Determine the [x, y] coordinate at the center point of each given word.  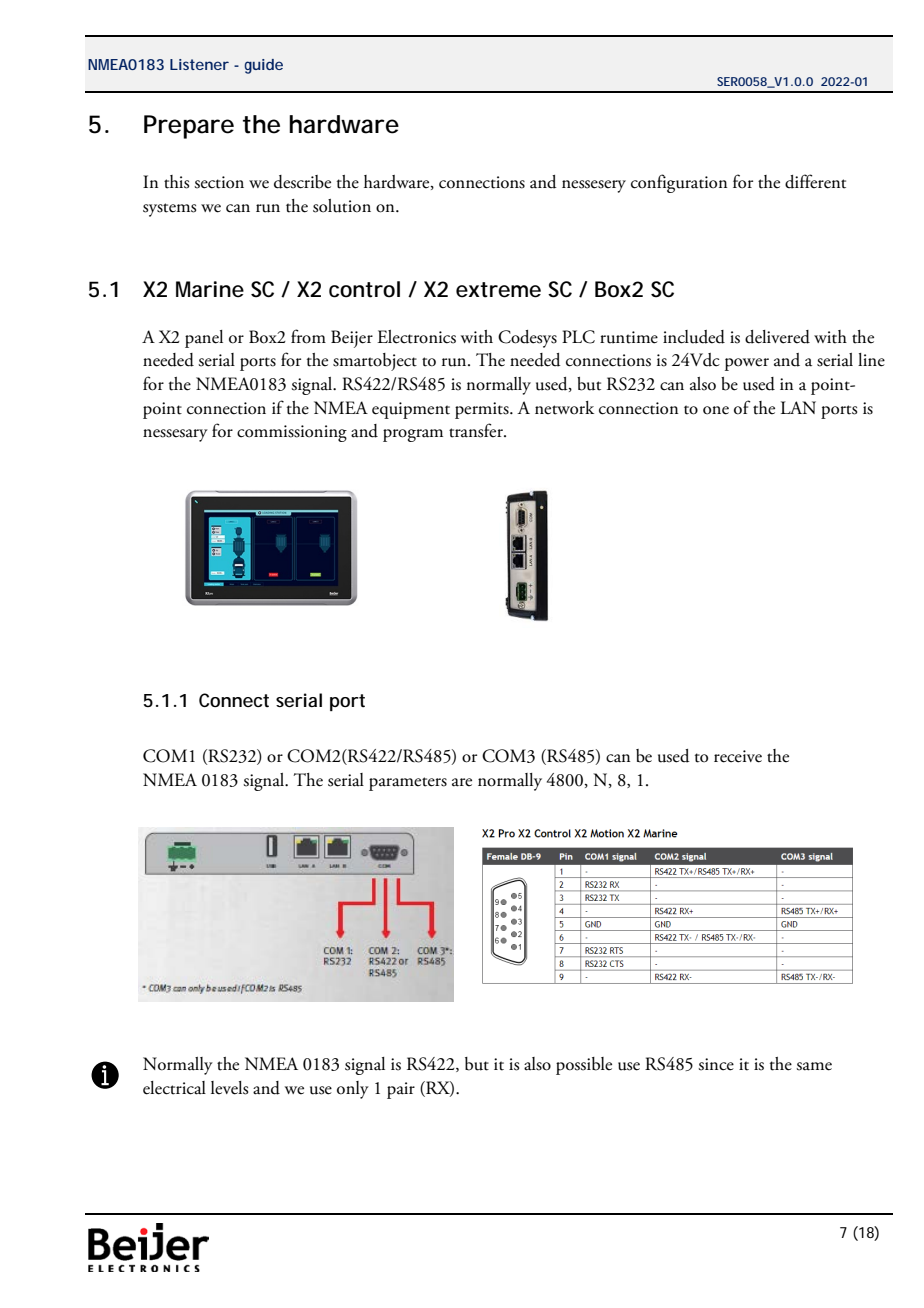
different [815, 181]
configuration [679, 183]
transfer [477, 430]
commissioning [292, 433]
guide [263, 66]
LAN [798, 407]
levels [229, 1088]
